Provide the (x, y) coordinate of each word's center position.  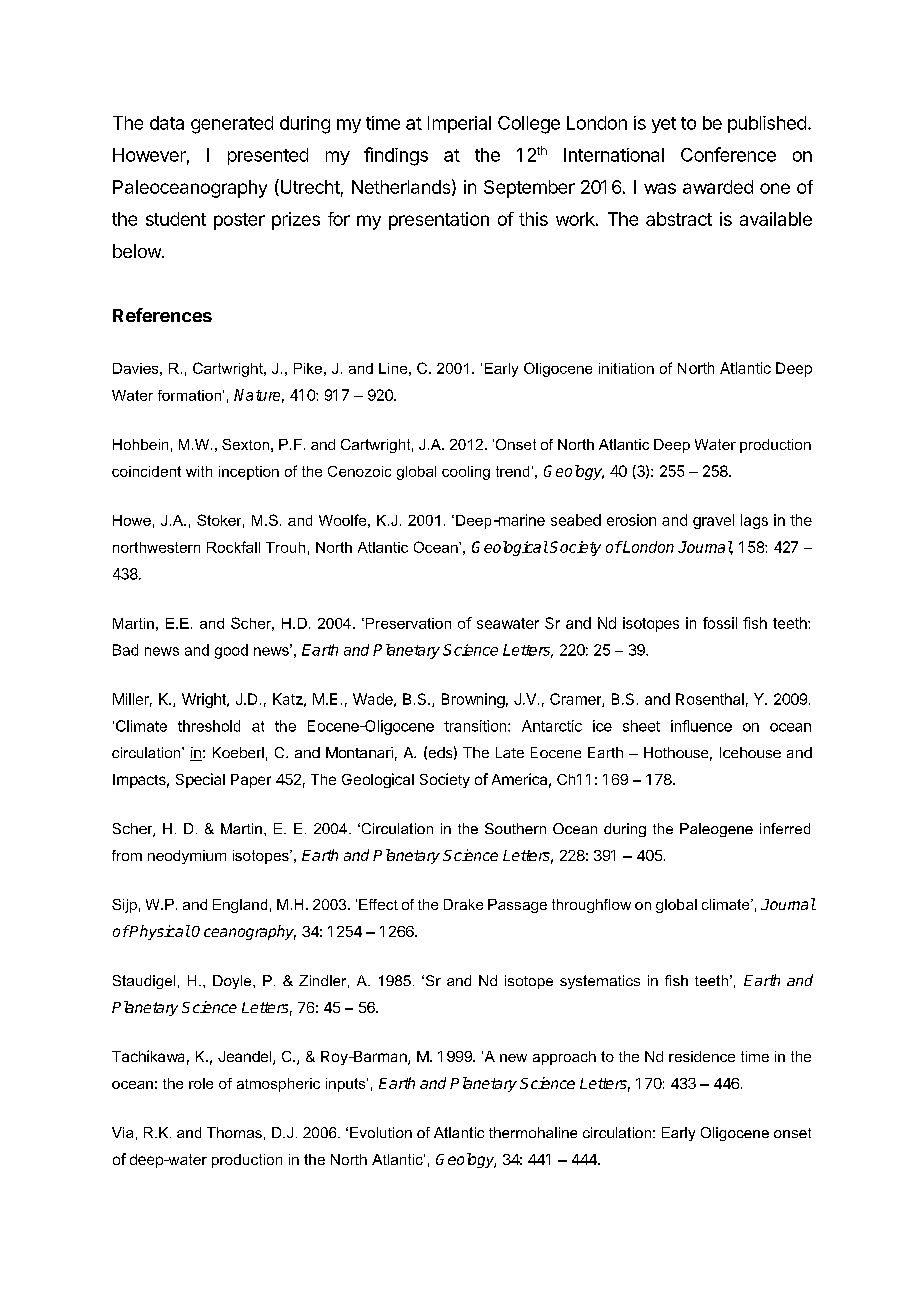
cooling (466, 473)
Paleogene (716, 830)
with (199, 471)
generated (232, 125)
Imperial (459, 124)
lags (754, 521)
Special (200, 780)
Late (510, 752)
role (201, 1083)
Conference (728, 154)
